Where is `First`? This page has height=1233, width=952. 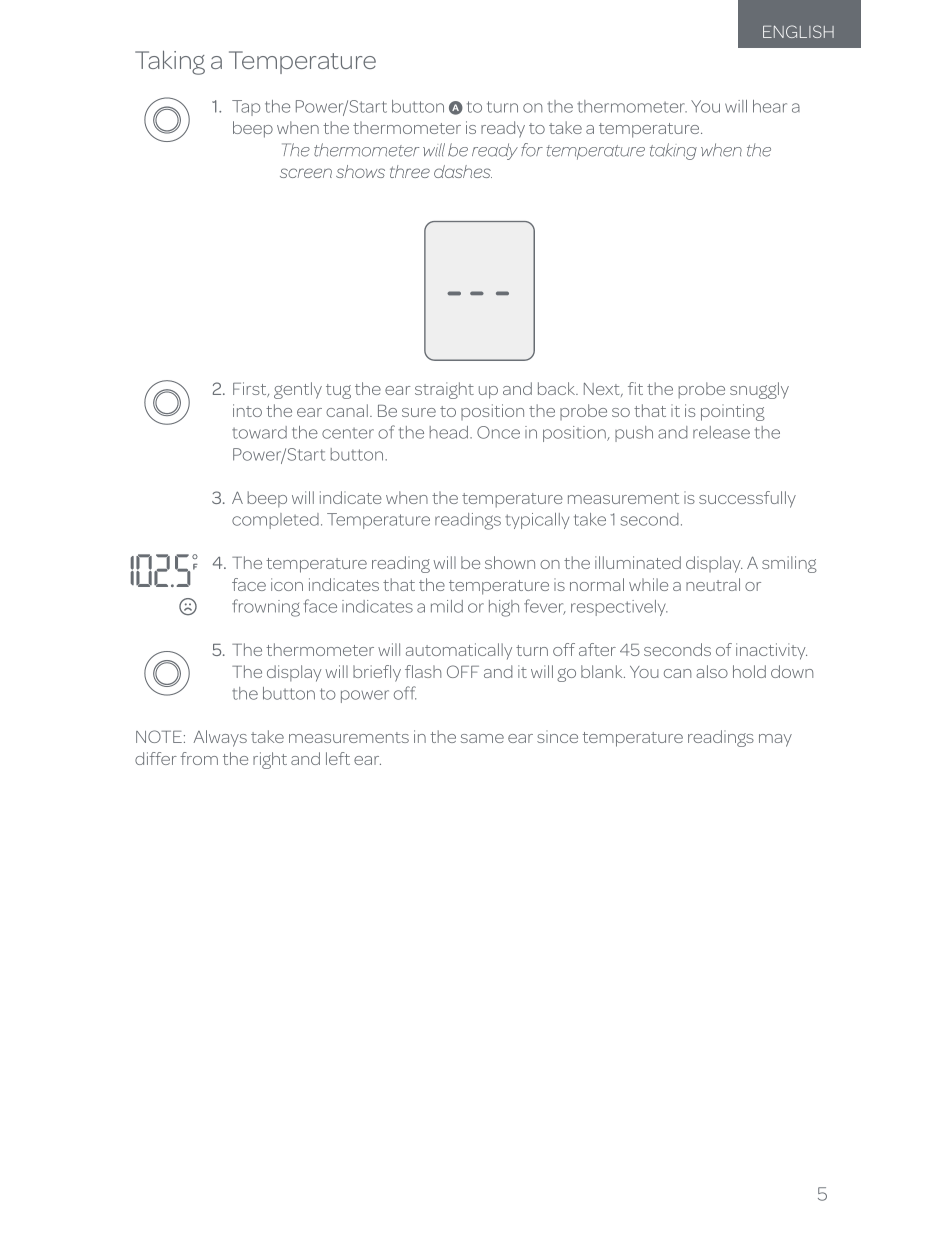
First is located at coordinates (251, 389).
